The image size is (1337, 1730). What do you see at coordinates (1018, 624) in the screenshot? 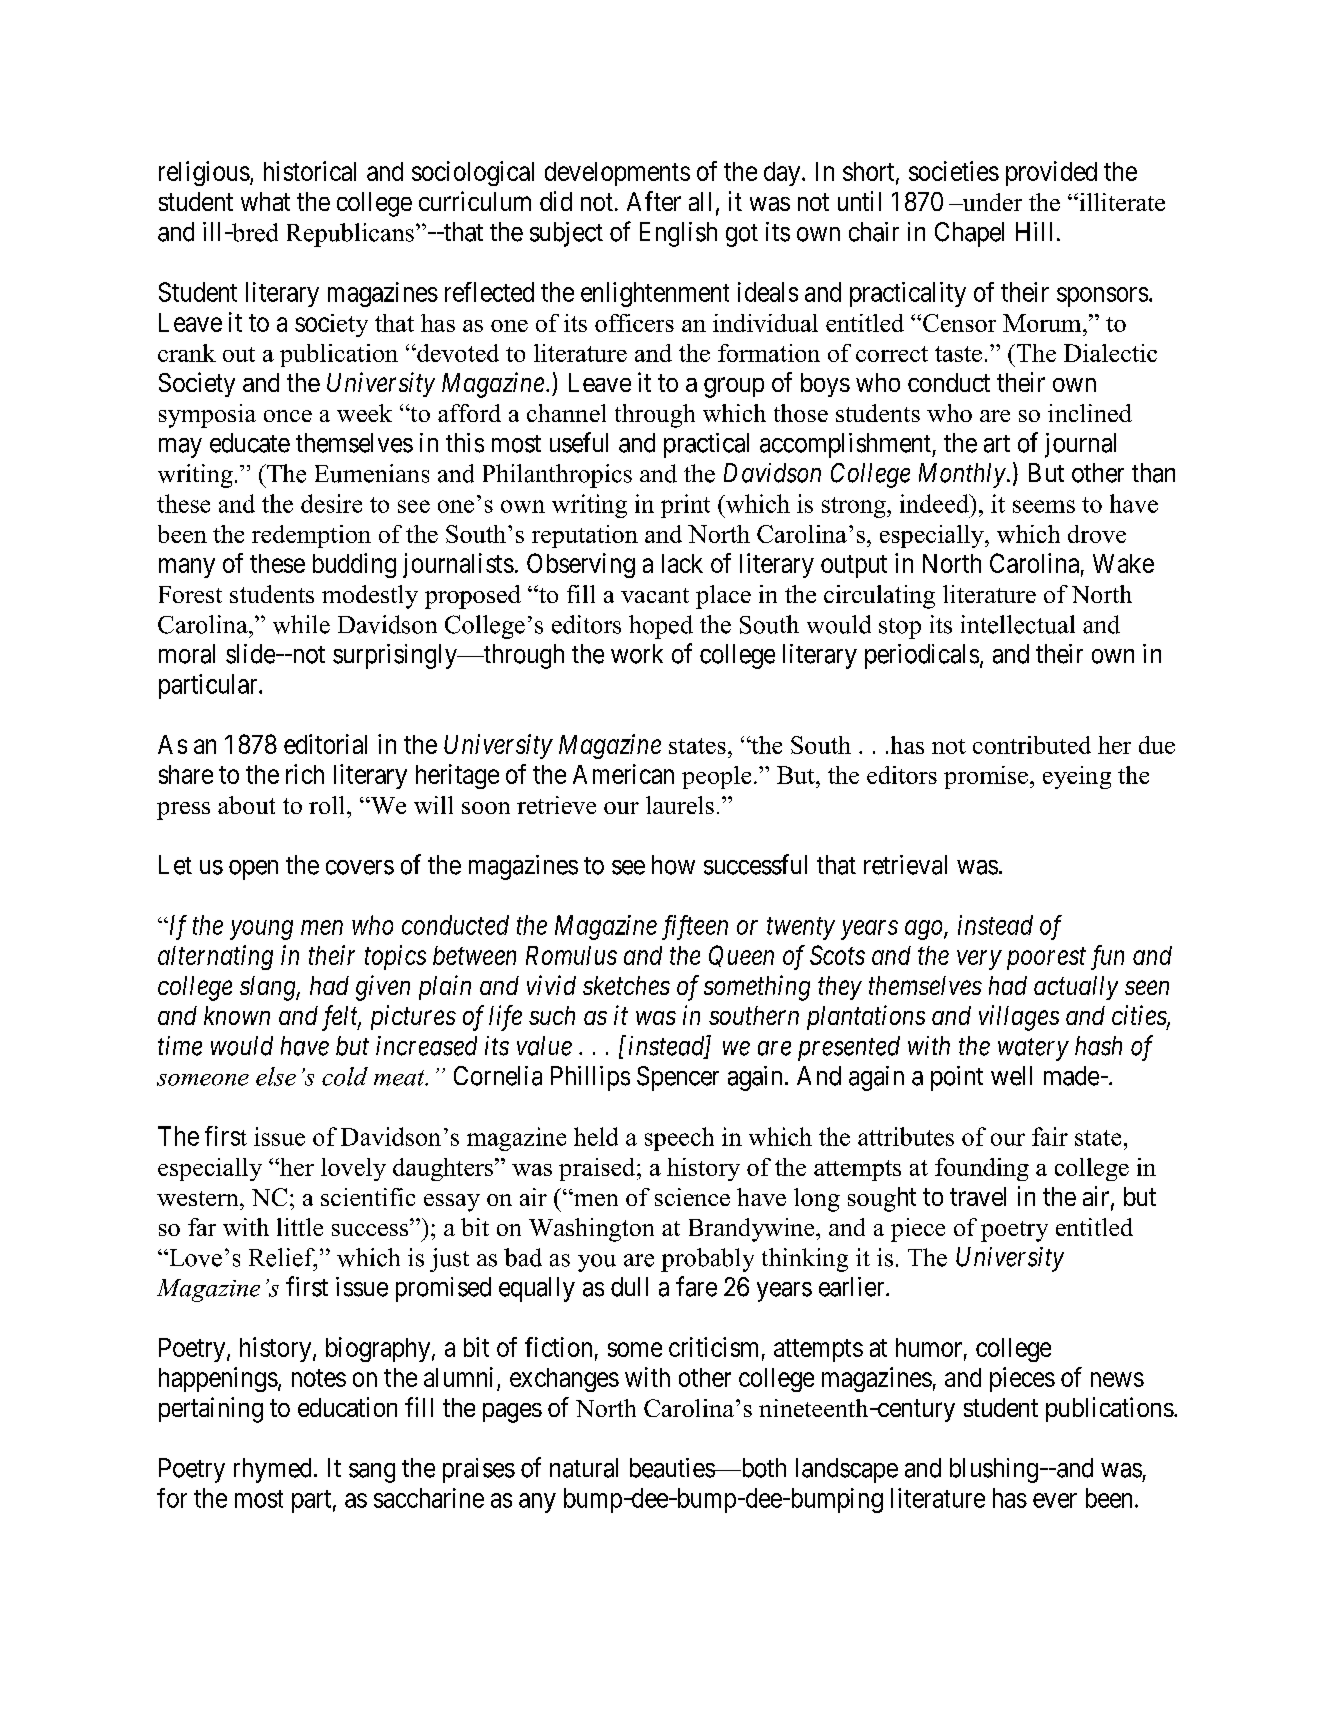
I see `intellectual` at bounding box center [1018, 624].
